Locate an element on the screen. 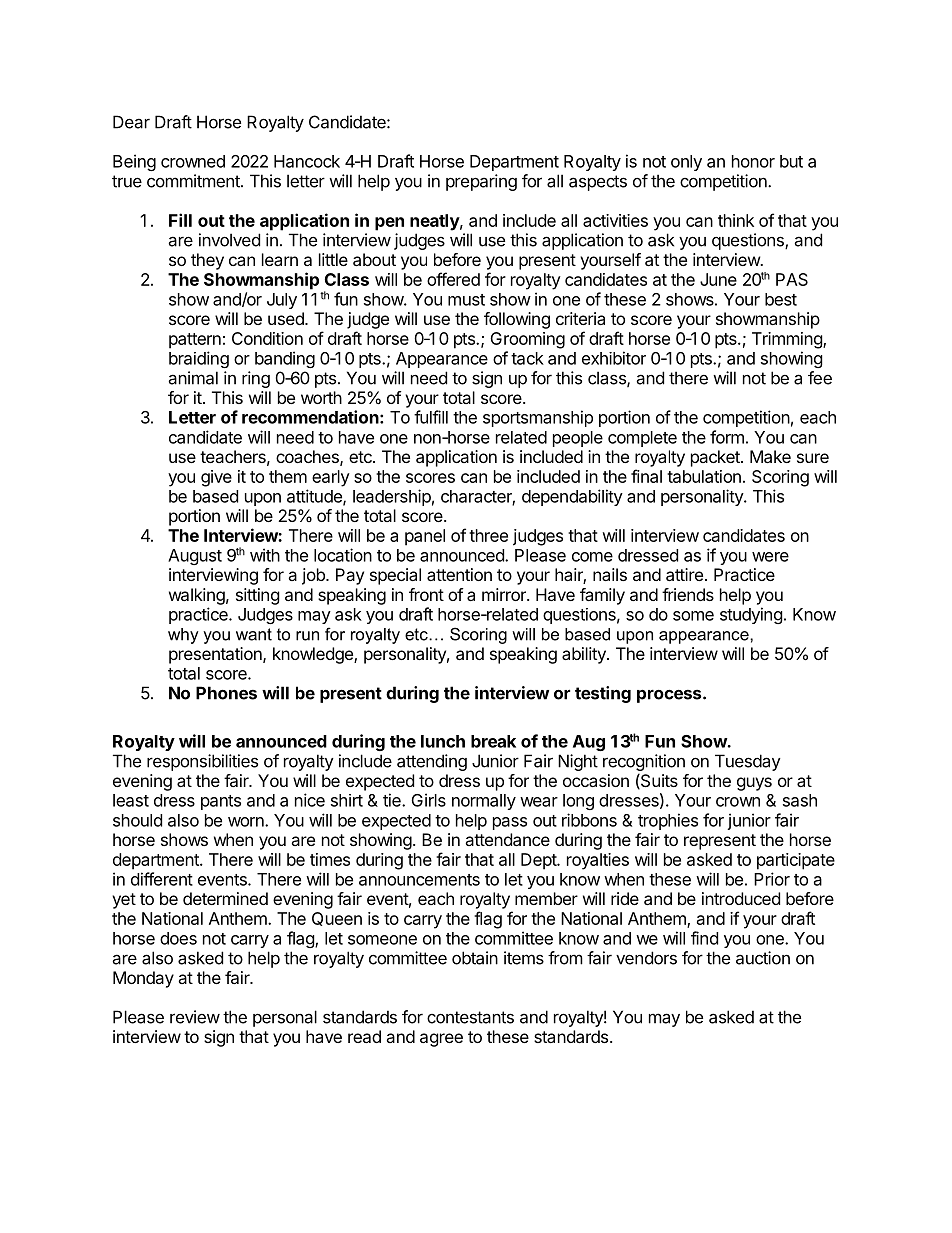  review is located at coordinates (195, 1017).
